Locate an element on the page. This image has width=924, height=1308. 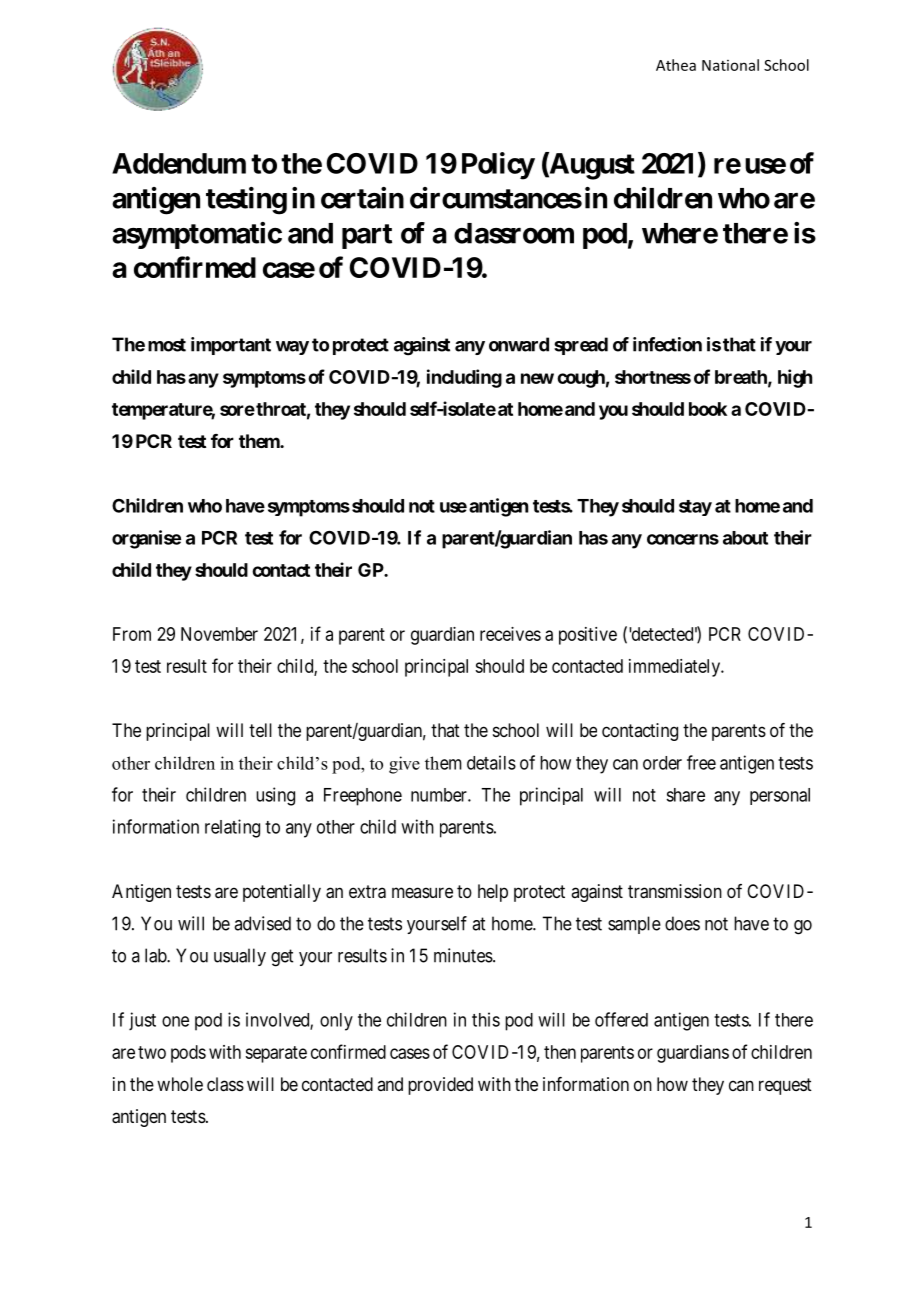
details is located at coordinates (491, 762).
